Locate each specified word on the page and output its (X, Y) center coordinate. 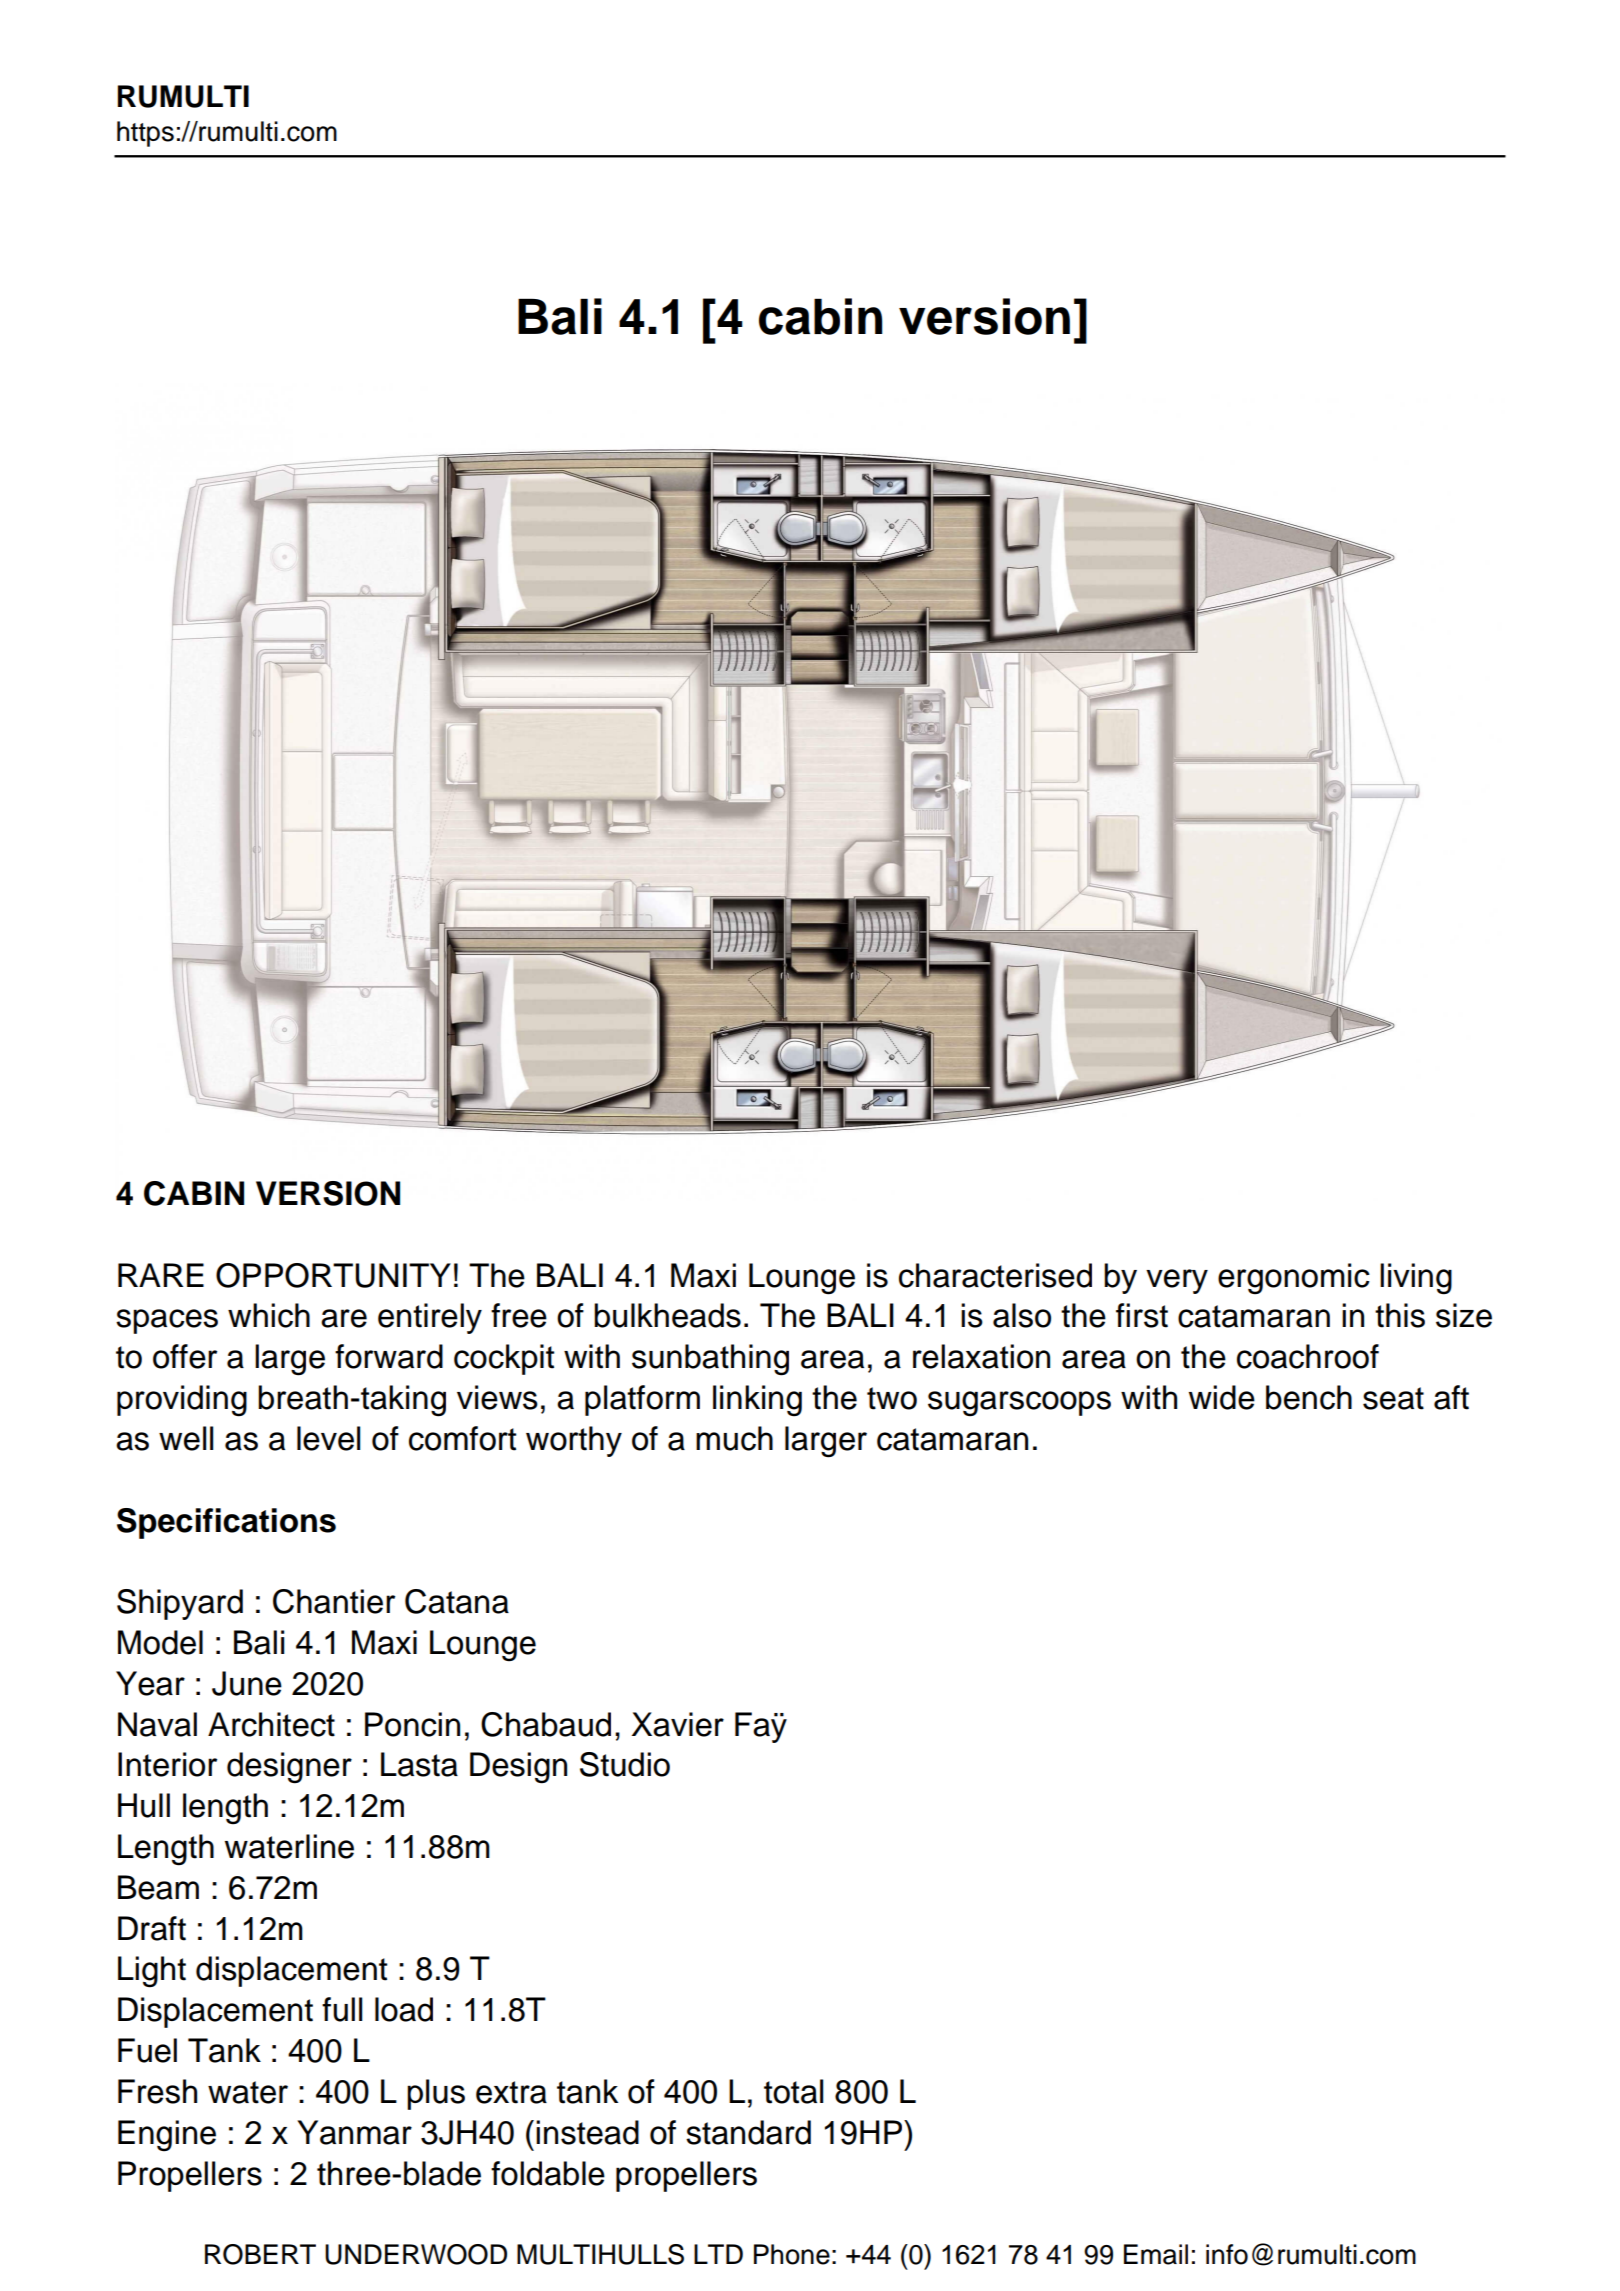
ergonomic (1294, 1279)
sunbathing (710, 1360)
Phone (792, 2254)
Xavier (678, 1724)
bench (1309, 1397)
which (269, 1315)
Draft (152, 1928)
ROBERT (260, 2254)
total (793, 2091)
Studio (625, 1764)
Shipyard (180, 1604)
